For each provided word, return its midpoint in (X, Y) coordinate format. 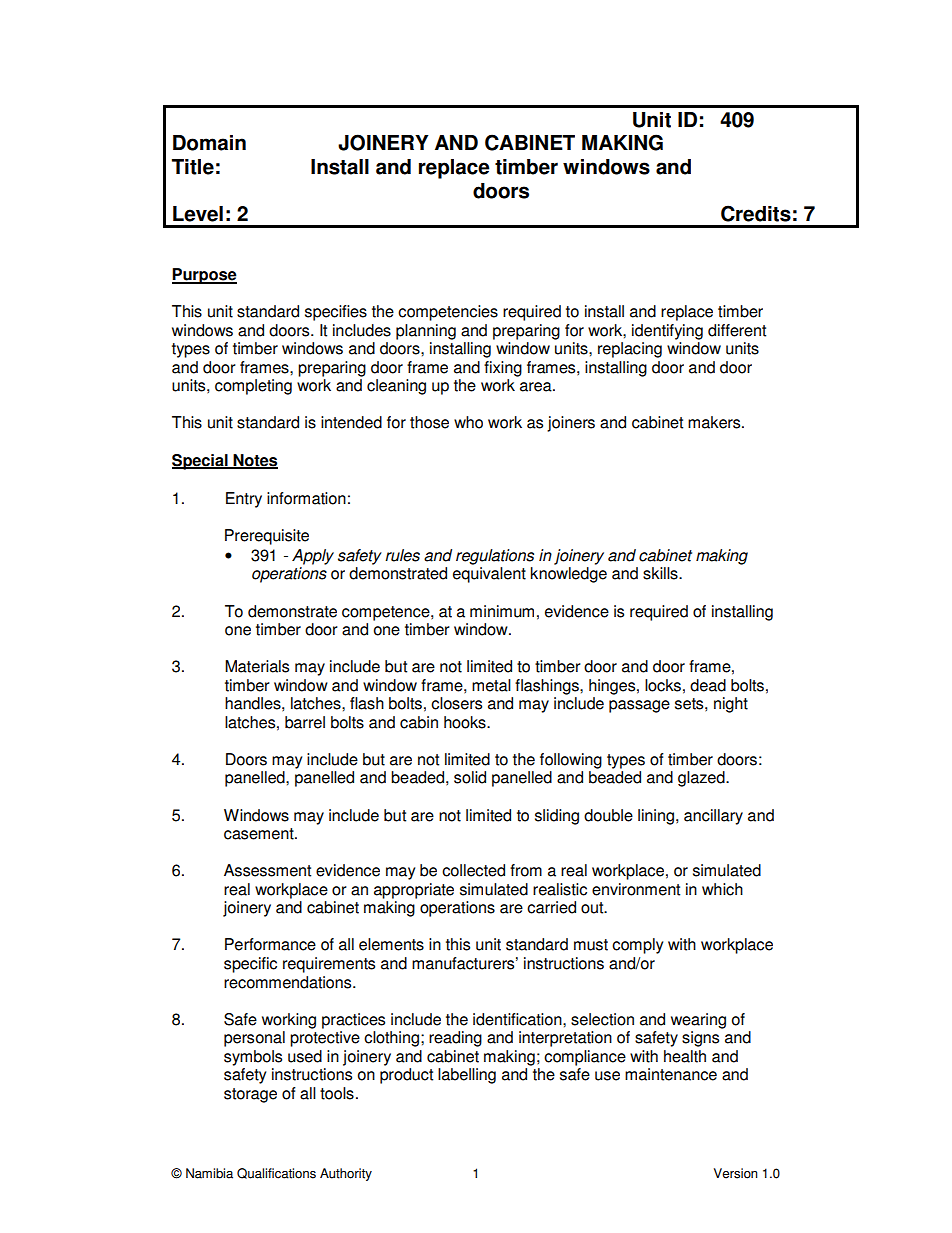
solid (470, 777)
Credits (756, 213)
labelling (467, 1076)
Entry (244, 500)
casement (260, 834)
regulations (495, 557)
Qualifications (276, 1173)
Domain (209, 143)
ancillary (713, 817)
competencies (448, 313)
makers (715, 422)
